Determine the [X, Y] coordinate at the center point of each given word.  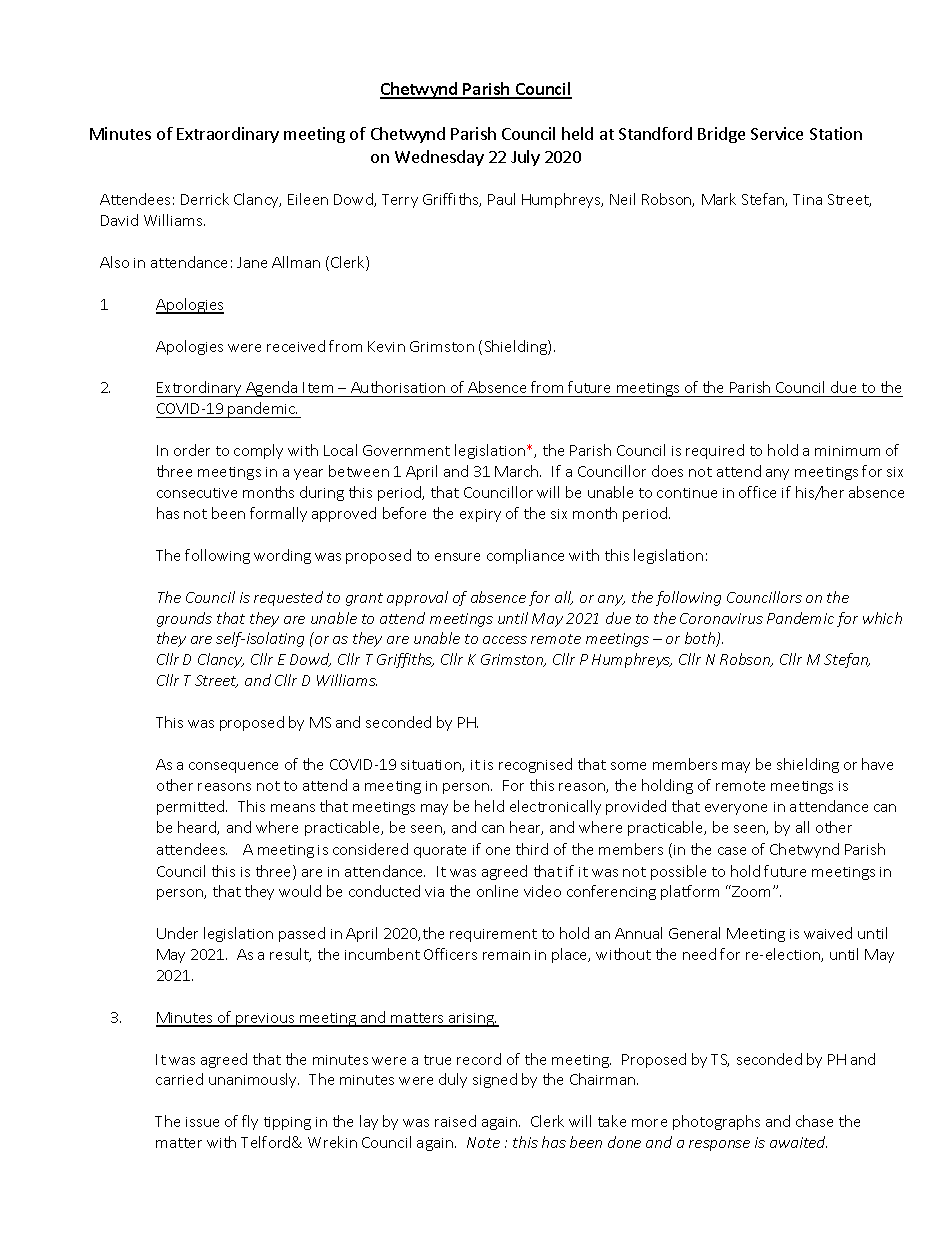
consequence [233, 767]
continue [687, 493]
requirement [493, 935]
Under [177, 933]
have [877, 764]
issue [202, 1122]
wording [282, 556]
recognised [535, 765]
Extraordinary [228, 135]
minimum [847, 451]
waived [828, 933]
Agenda [272, 389]
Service [777, 133]
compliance [525, 556]
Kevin [386, 346]
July [525, 158]
